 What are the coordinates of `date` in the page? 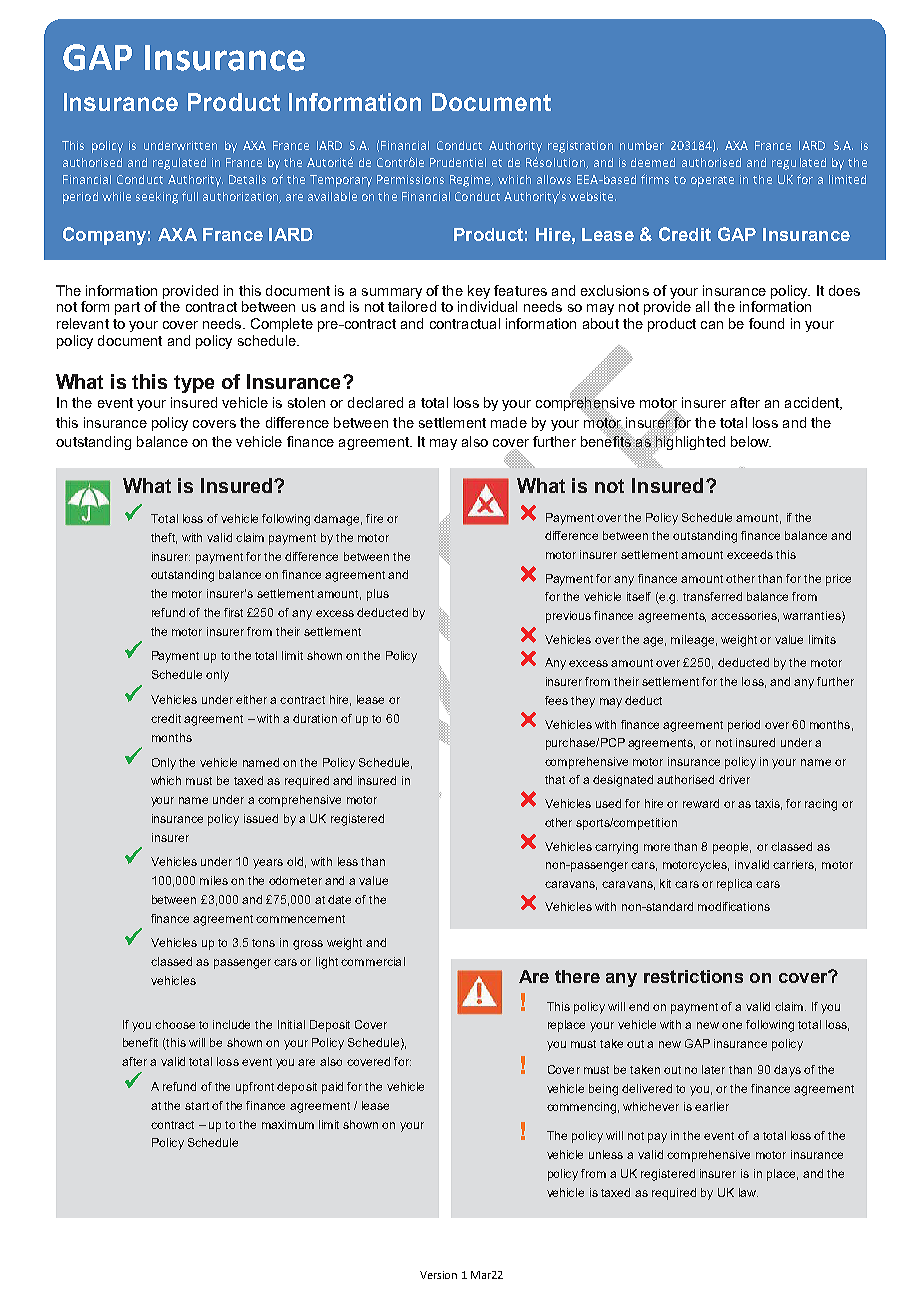 It's located at (339, 899).
